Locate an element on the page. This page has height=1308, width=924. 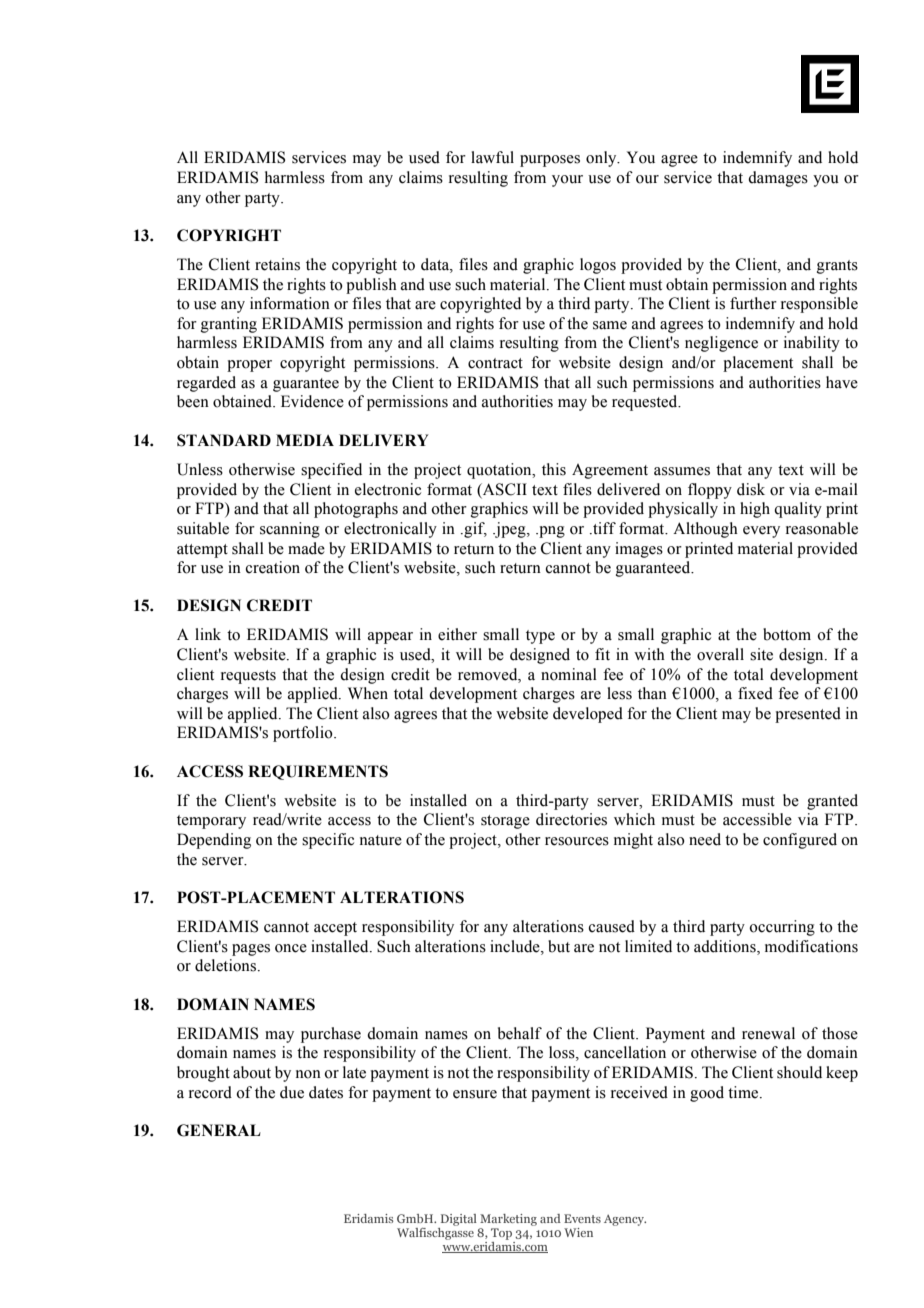
jpeg is located at coordinates (510, 530).
